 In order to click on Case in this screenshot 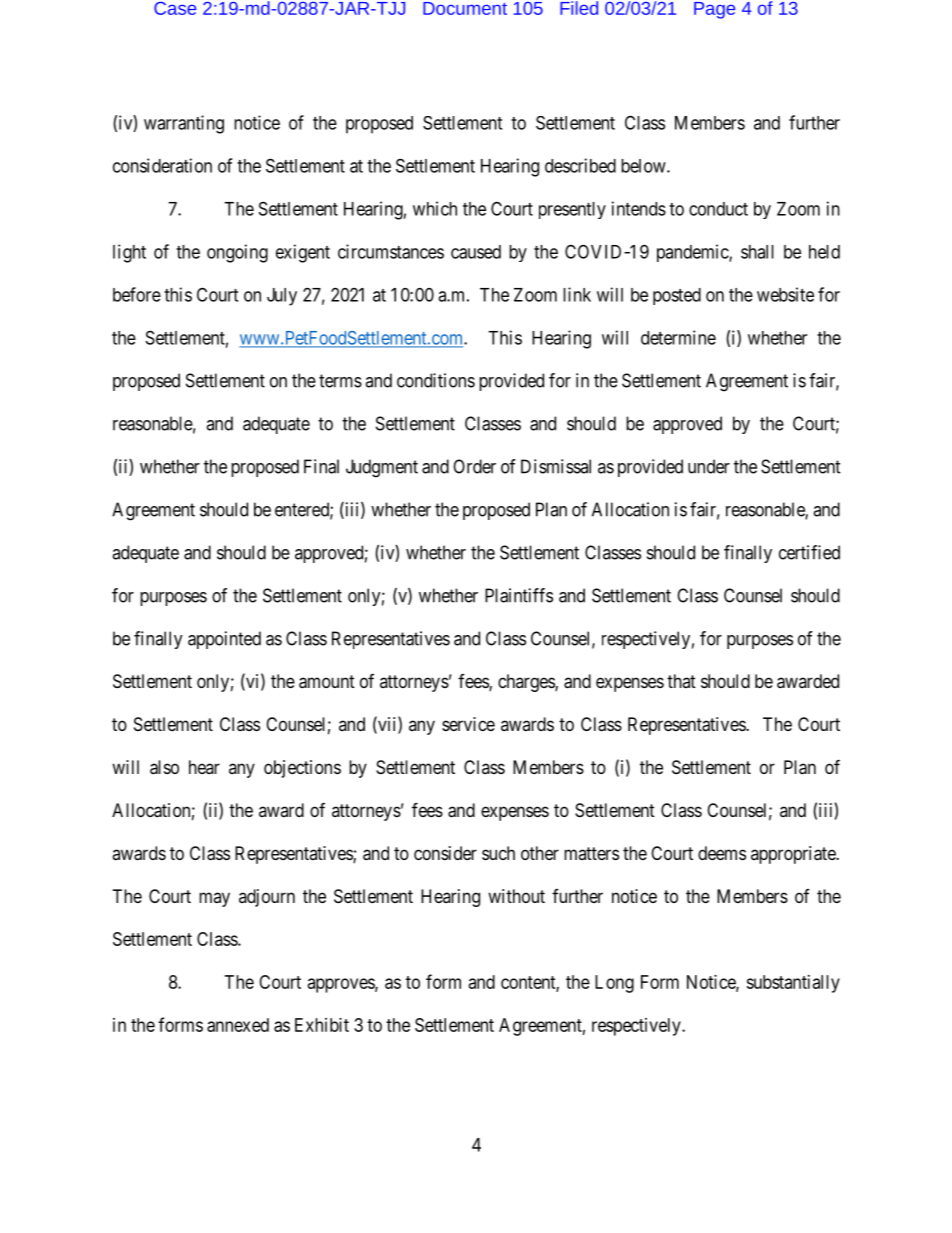, I will do `click(175, 8)`.
